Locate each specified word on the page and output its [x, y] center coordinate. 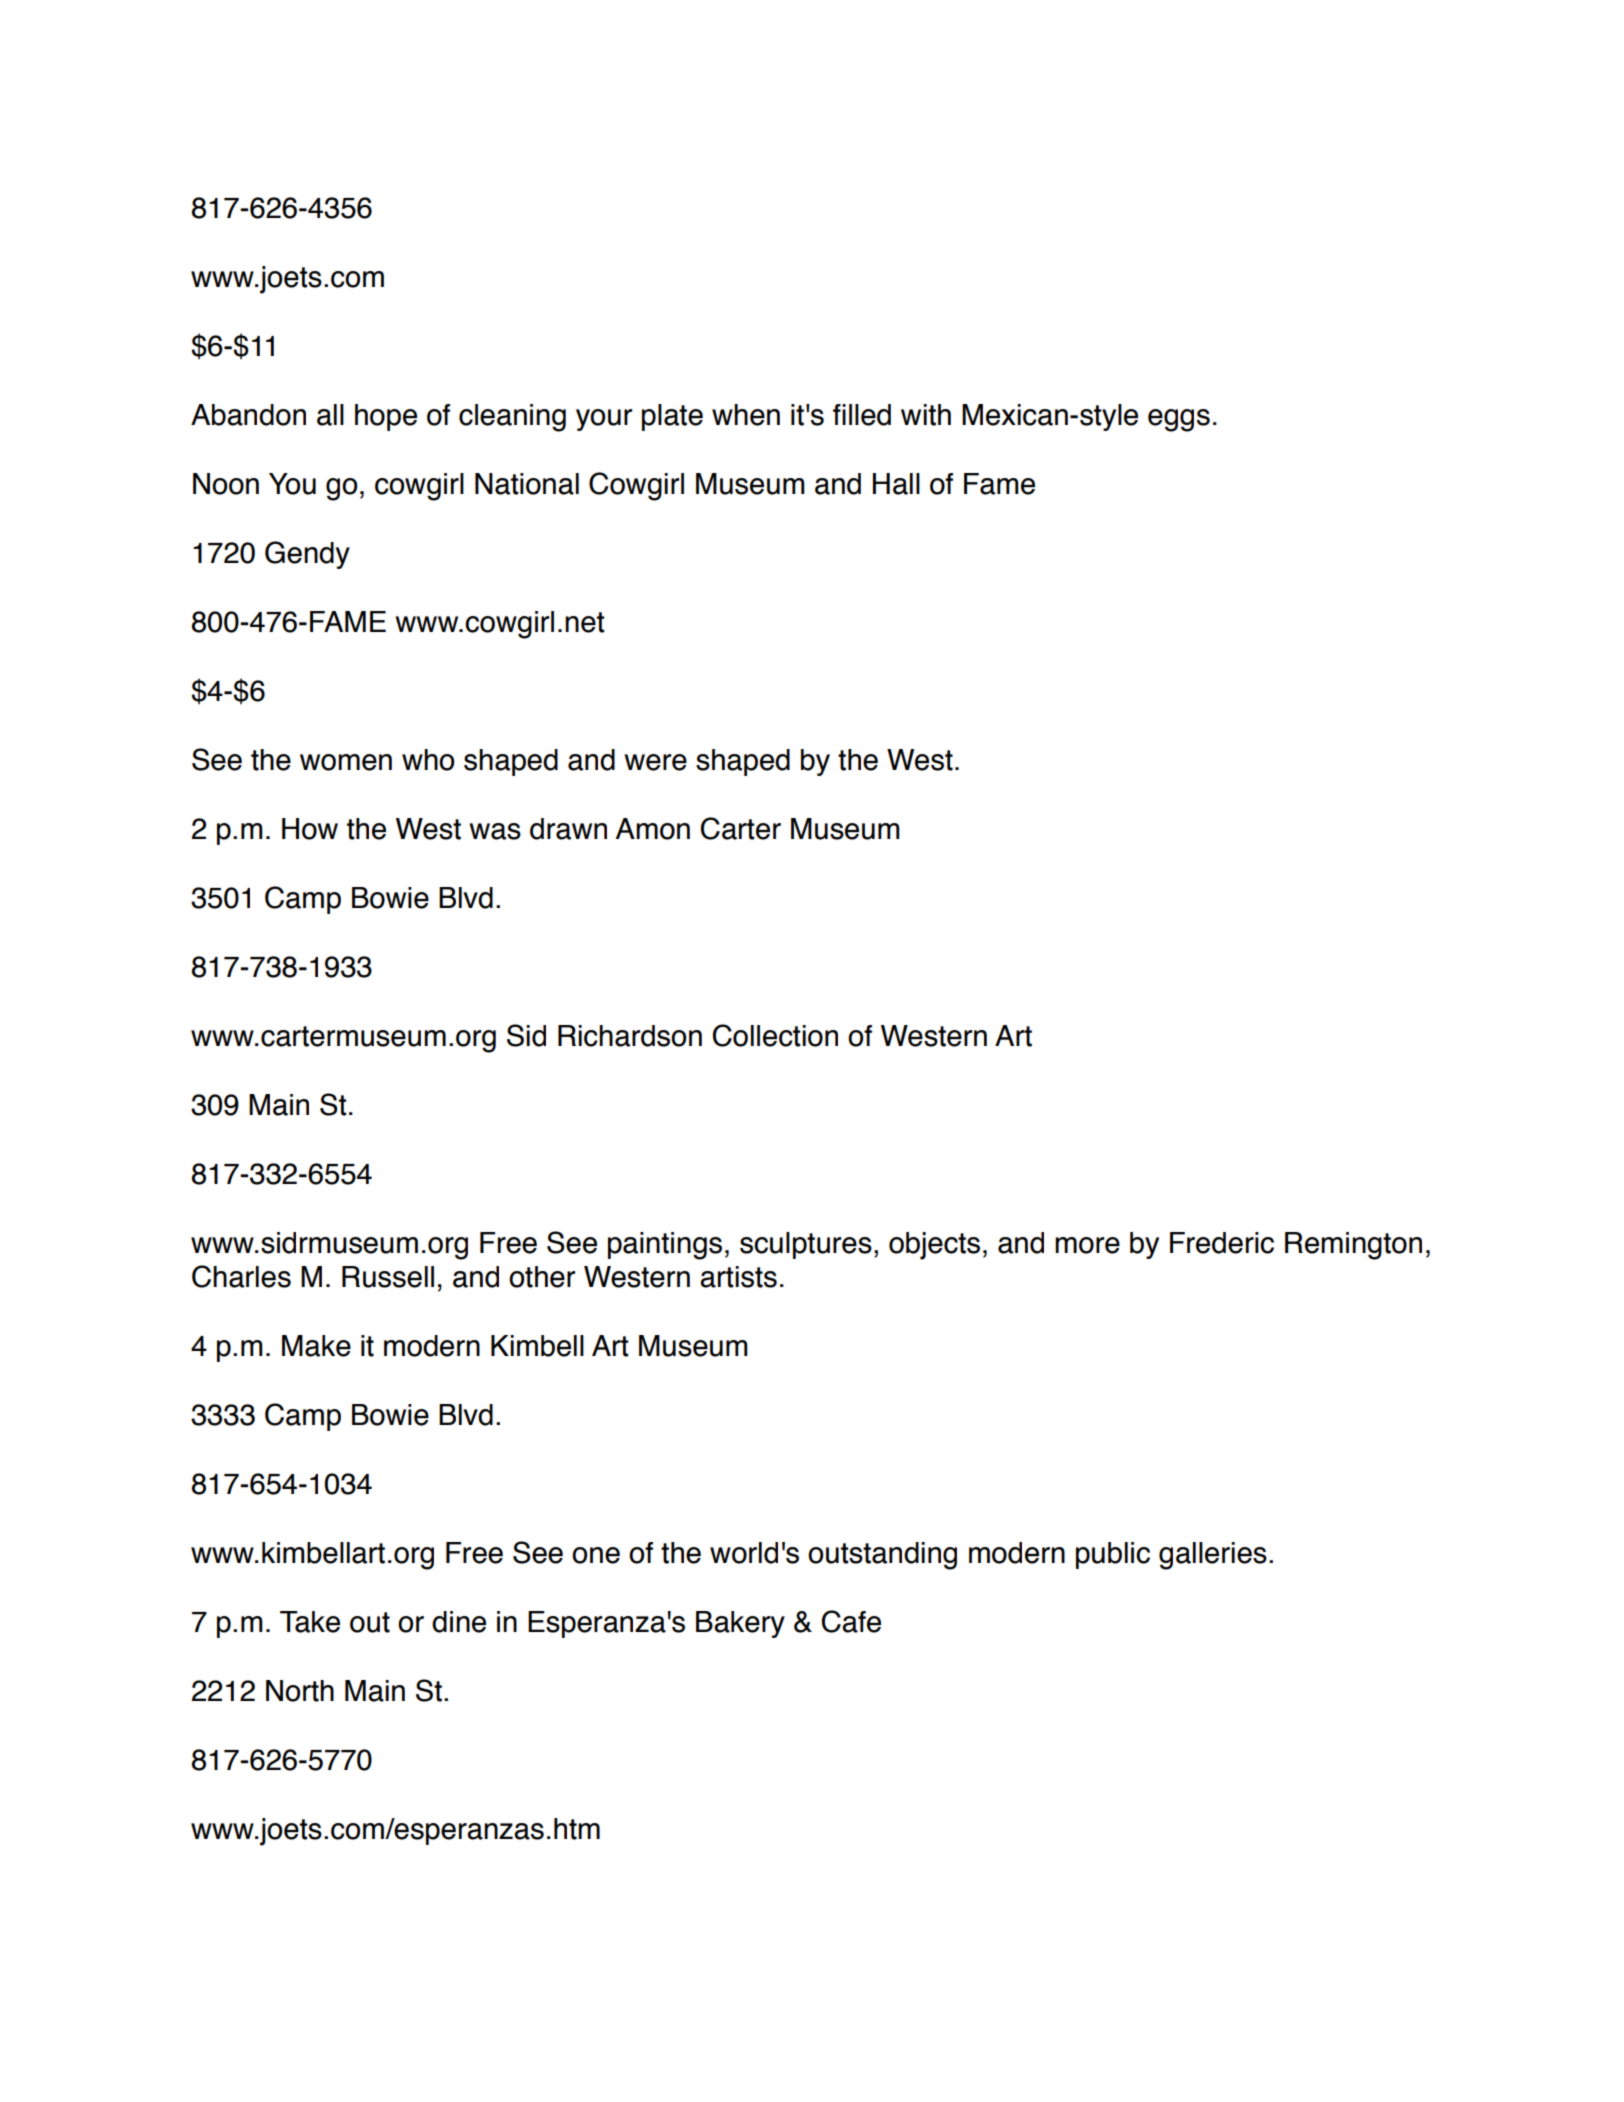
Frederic [1222, 1243]
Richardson [630, 1036]
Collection [775, 1035]
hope [386, 417]
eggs [1179, 420]
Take [310, 1622]
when [746, 415]
